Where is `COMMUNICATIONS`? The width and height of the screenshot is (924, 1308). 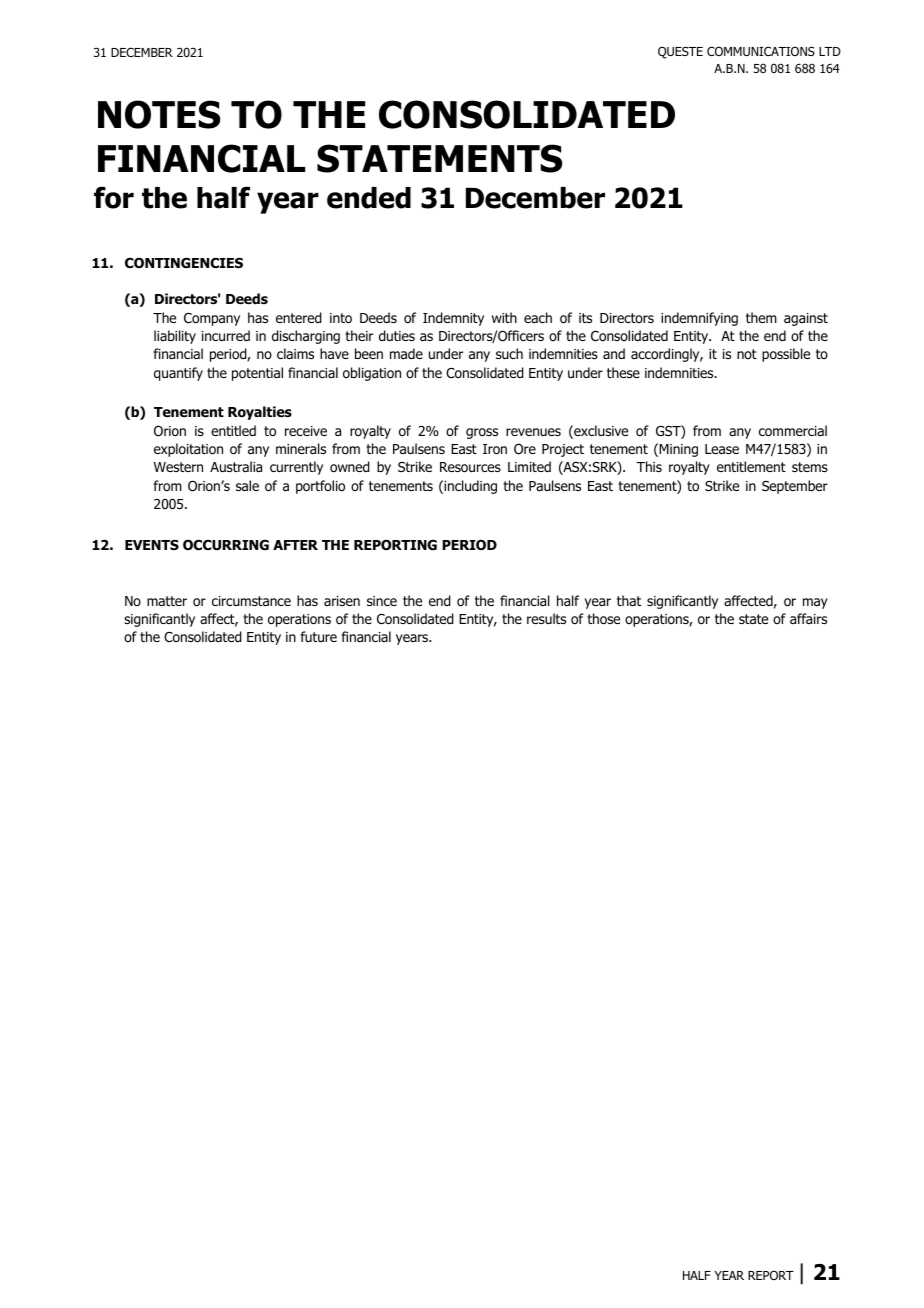 COMMUNICATIONS is located at coordinates (761, 51).
